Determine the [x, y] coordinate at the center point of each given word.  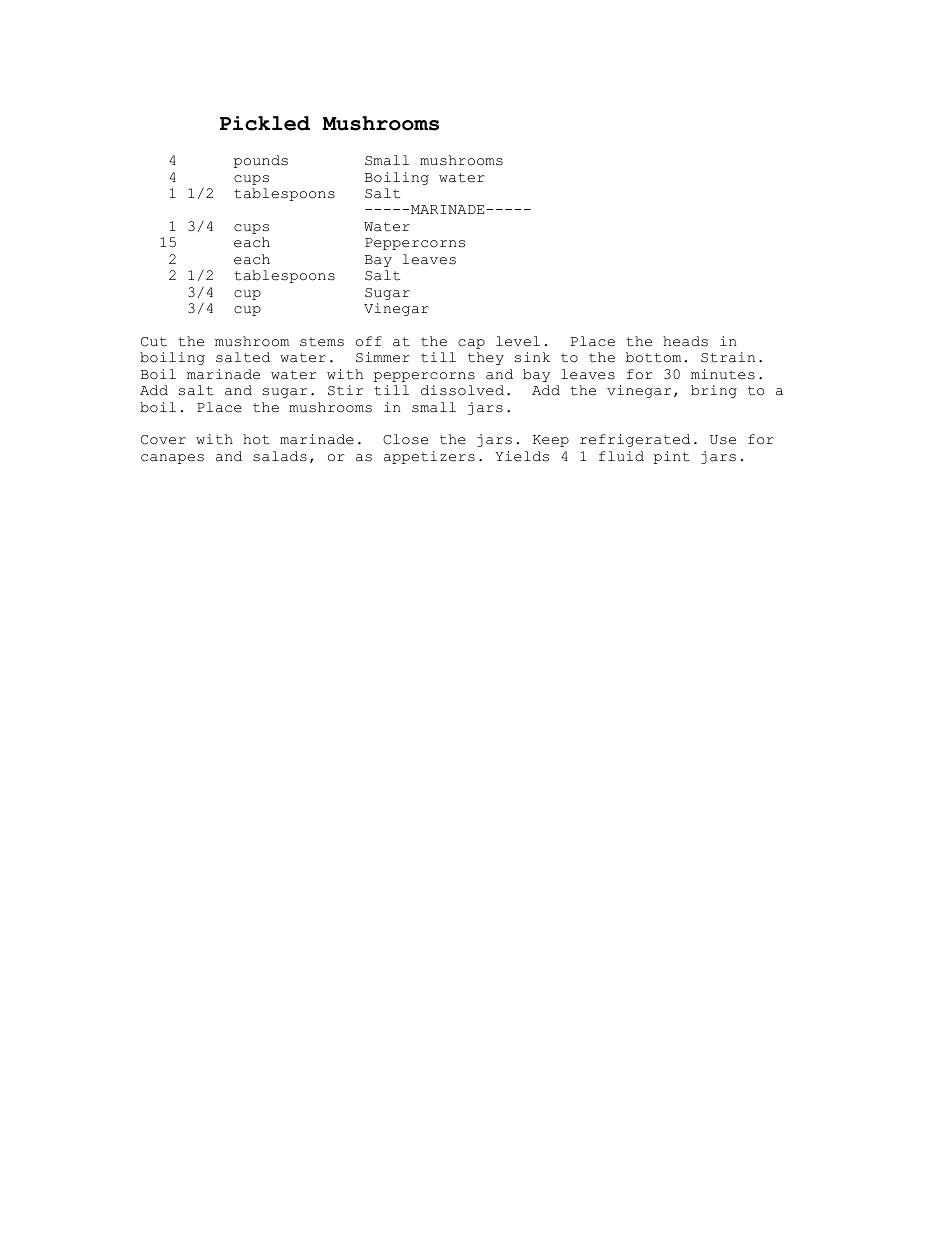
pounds [260, 161]
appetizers [429, 457]
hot [256, 439]
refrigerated [635, 440]
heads [685, 341]
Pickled [265, 123]
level [518, 341]
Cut [154, 342]
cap [471, 344]
